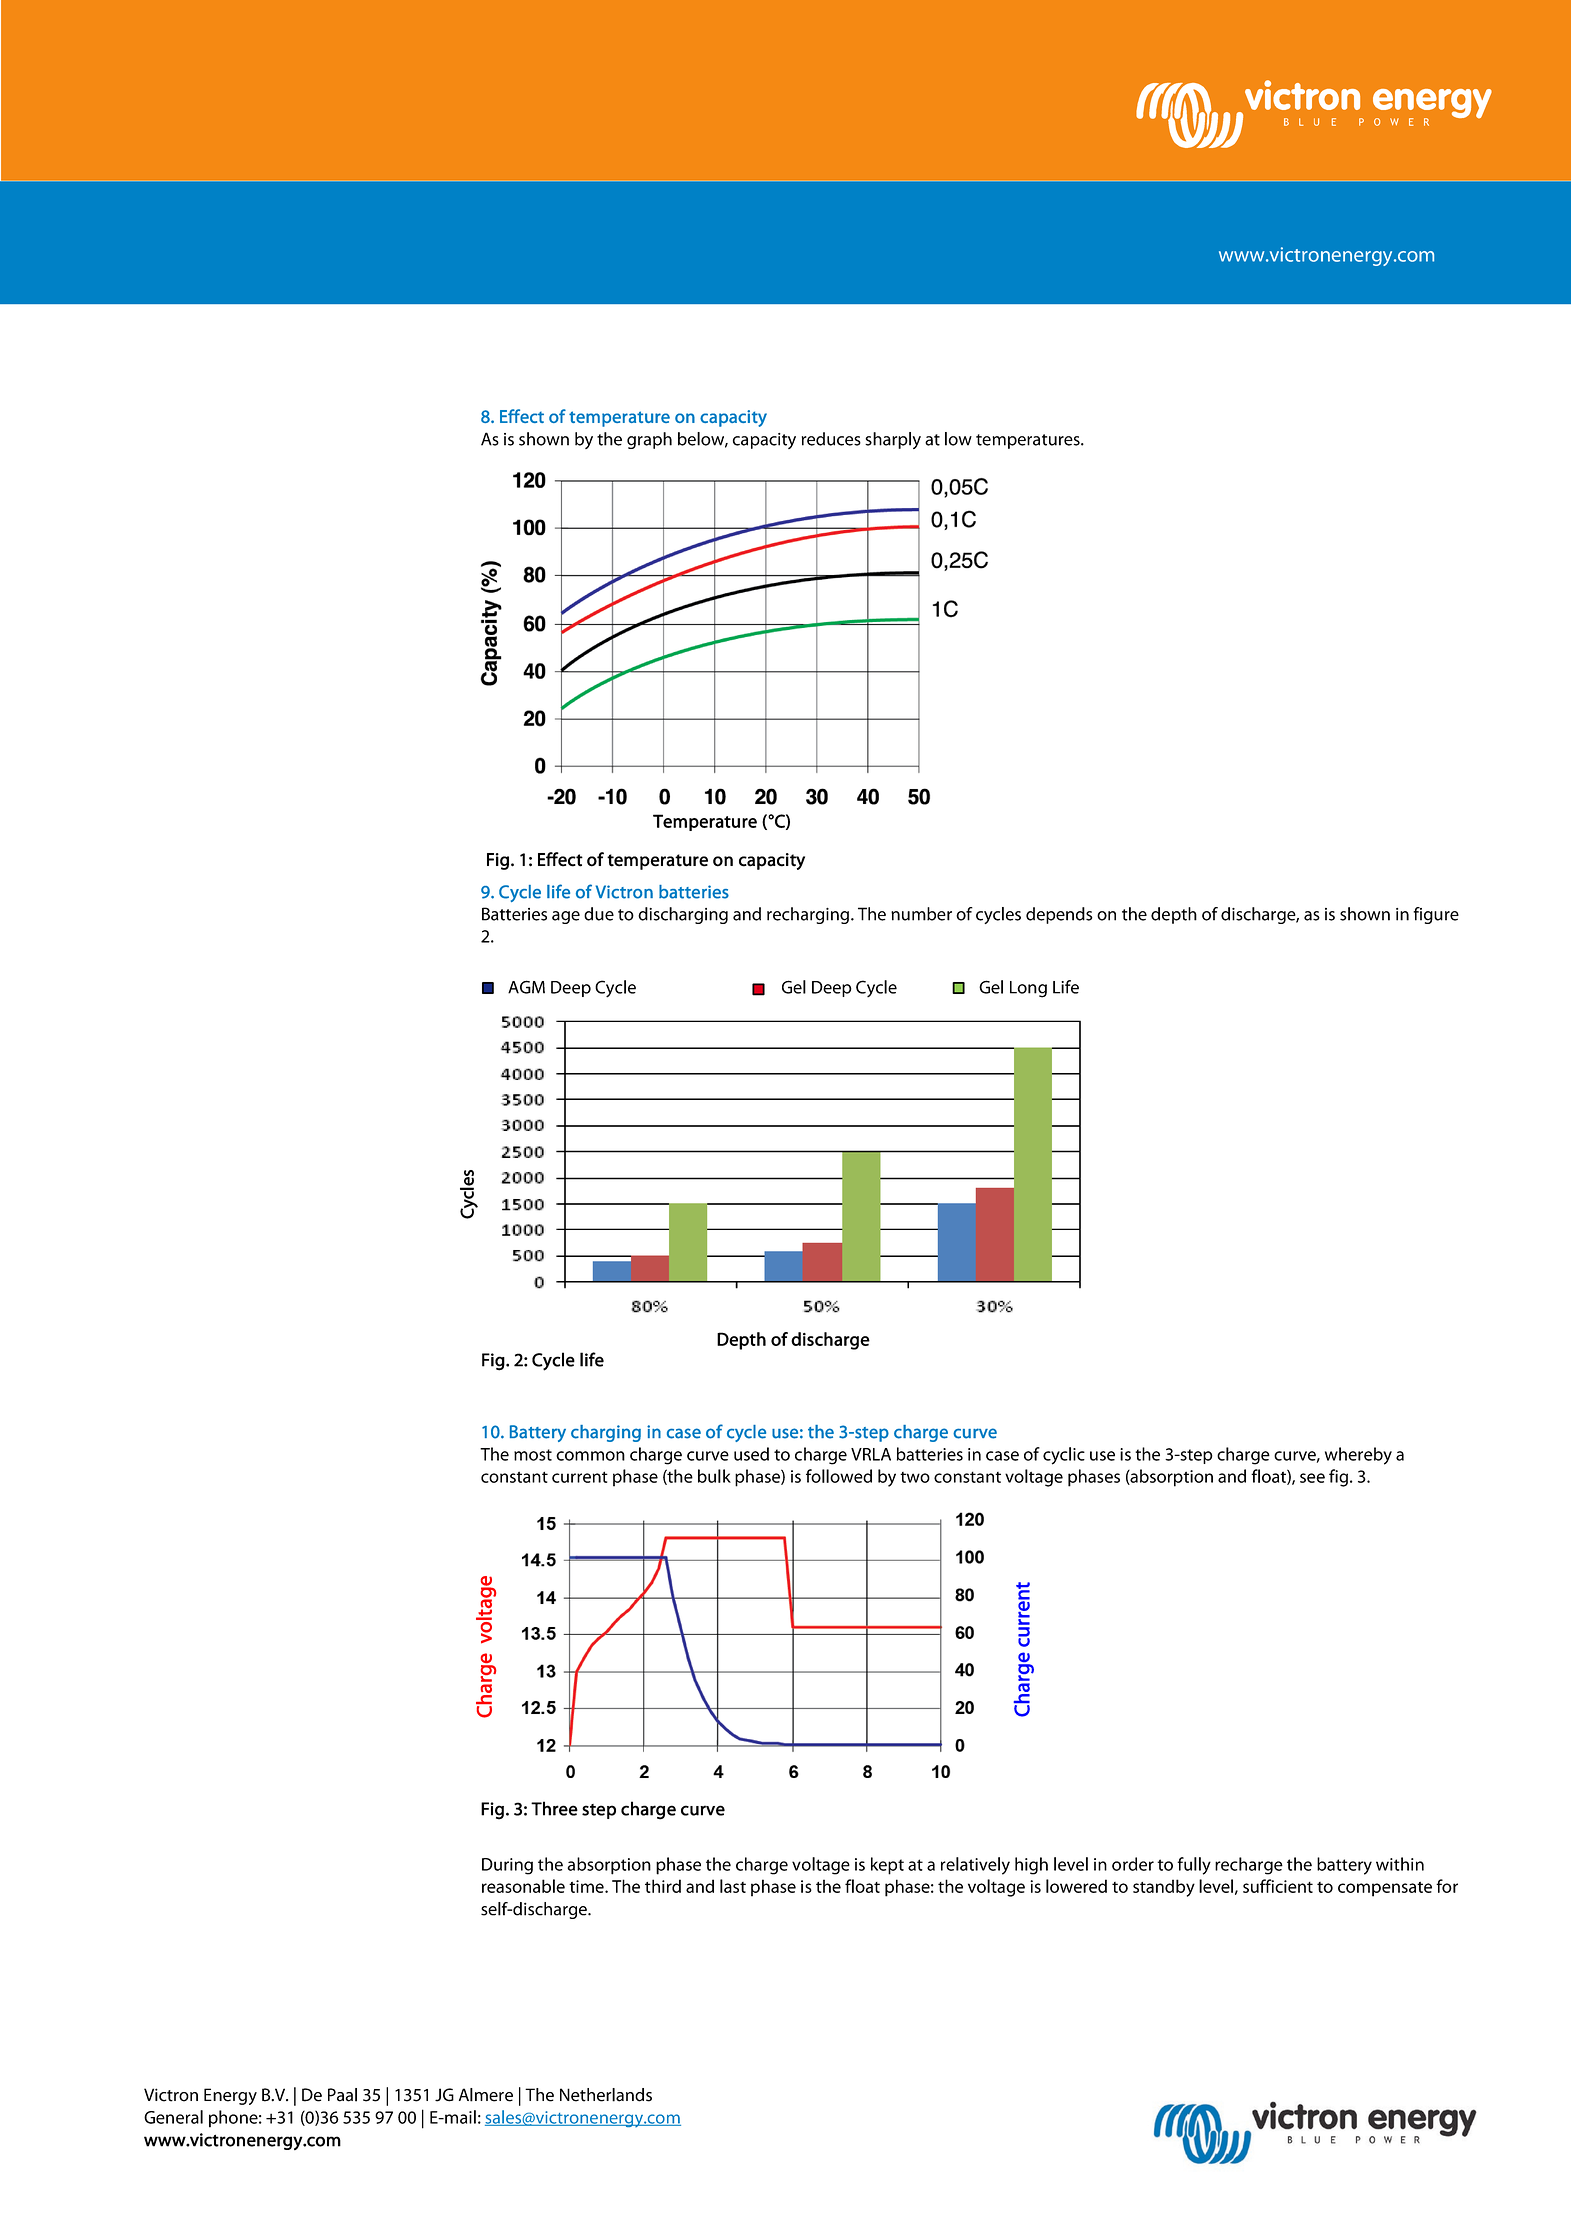 The height and width of the document is (2222, 1571). Describe the element at coordinates (533, 1455) in the document. I see `most` at that location.
